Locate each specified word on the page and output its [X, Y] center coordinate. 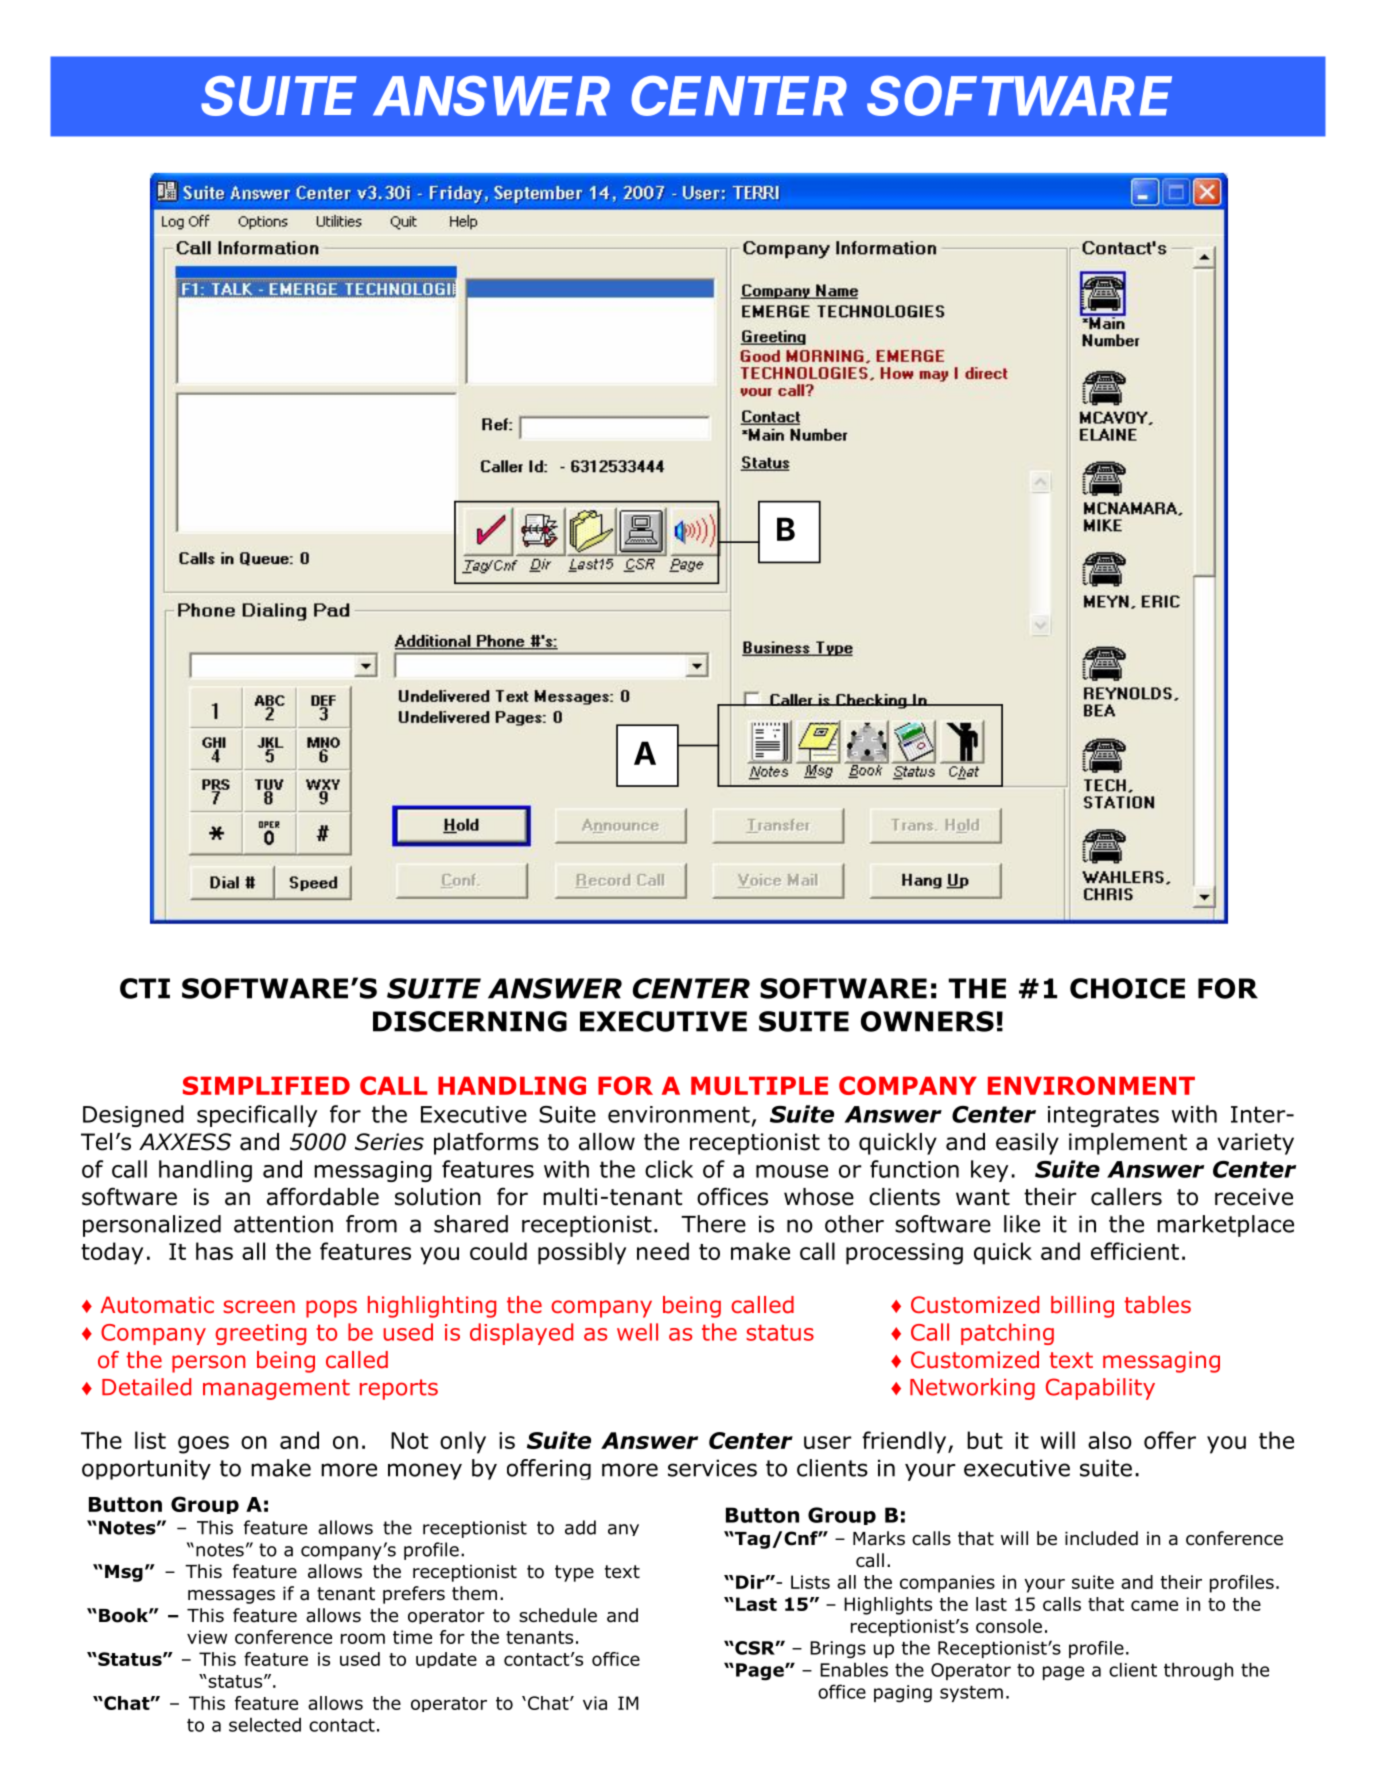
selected [265, 1724]
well [637, 1332]
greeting [260, 1334]
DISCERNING [470, 1021]
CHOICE [1127, 988]
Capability [1100, 1389]
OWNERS [927, 1021]
